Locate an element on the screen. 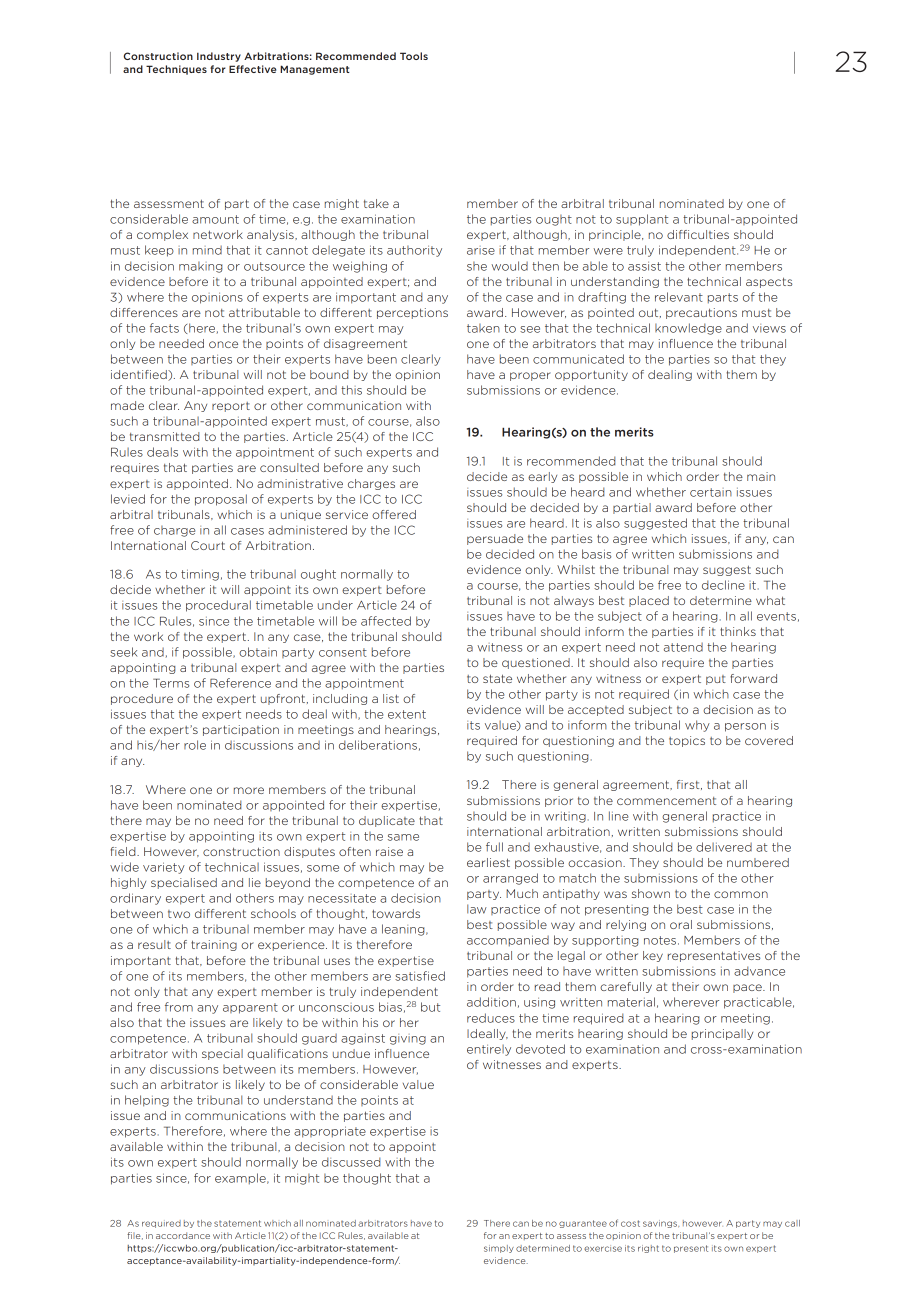  Tools is located at coordinates (414, 56).
